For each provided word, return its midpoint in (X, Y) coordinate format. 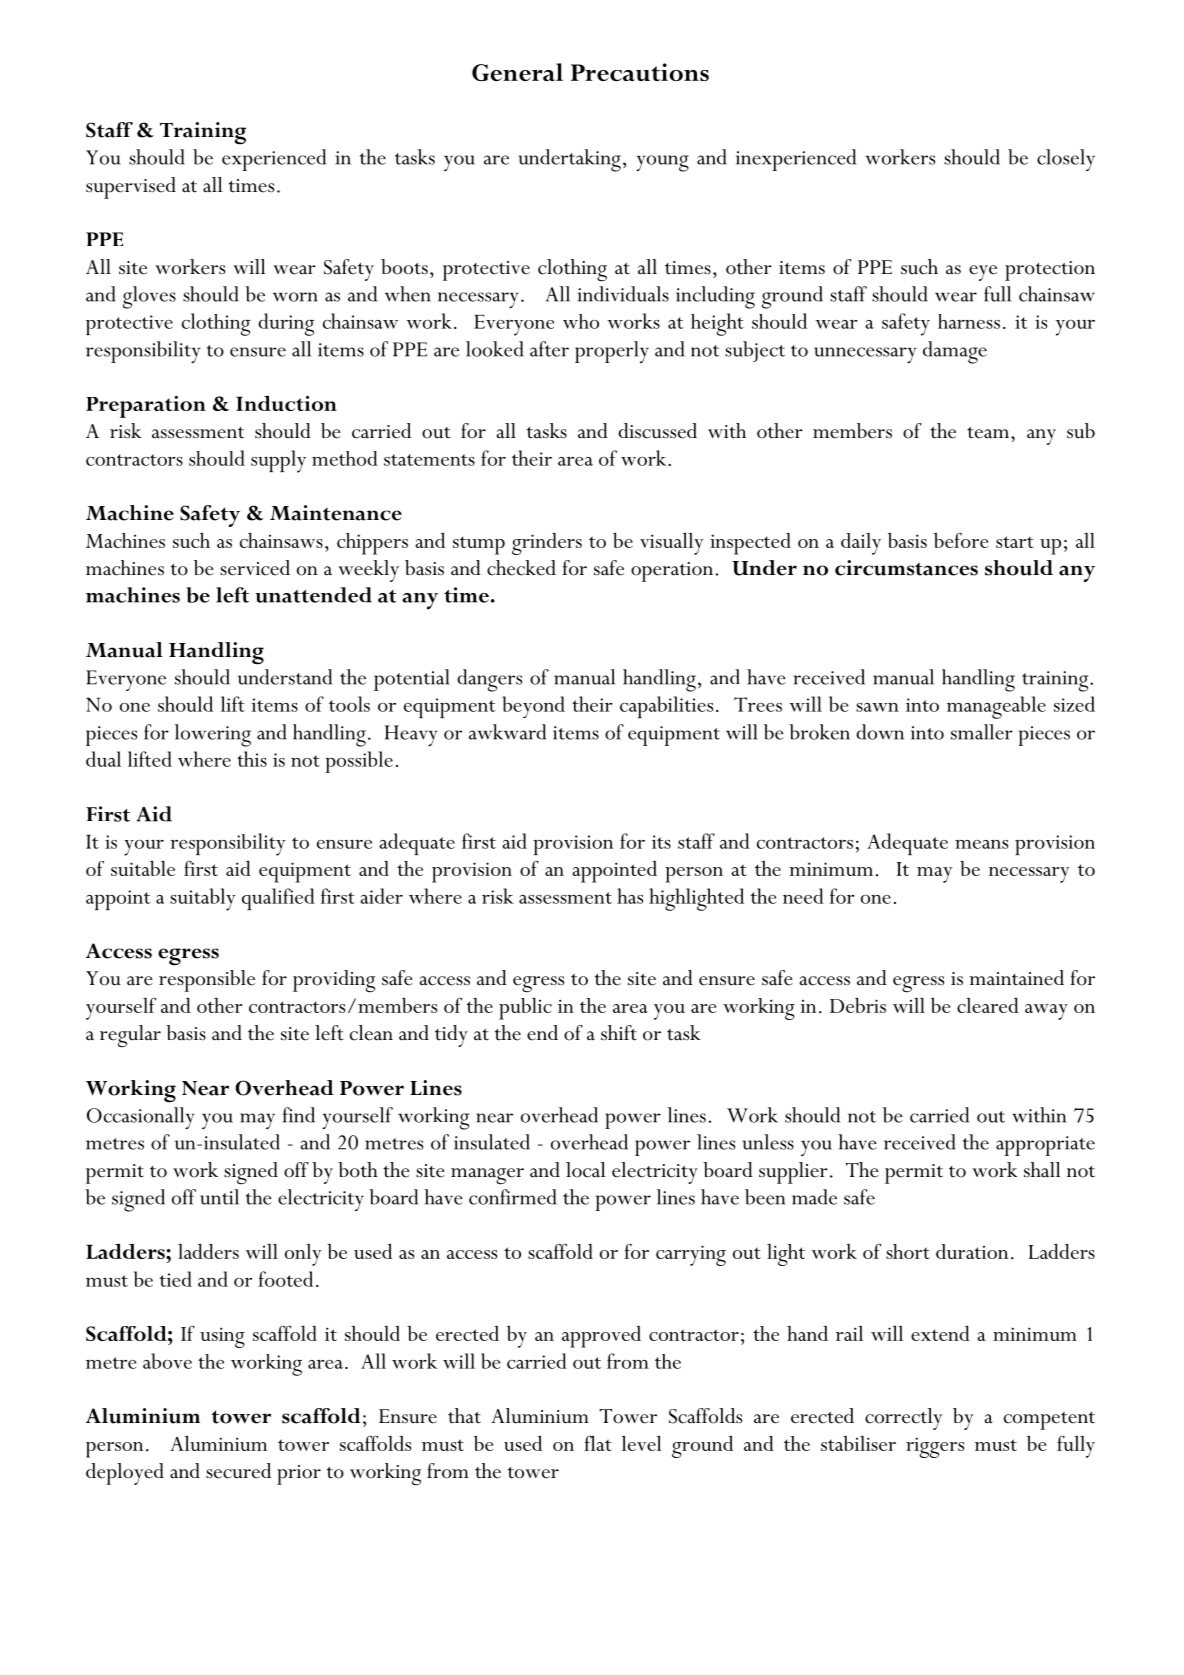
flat (598, 1443)
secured (238, 1471)
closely (1066, 160)
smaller (982, 732)
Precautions (640, 72)
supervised (131, 188)
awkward (507, 732)
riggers (935, 1447)
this (252, 759)
